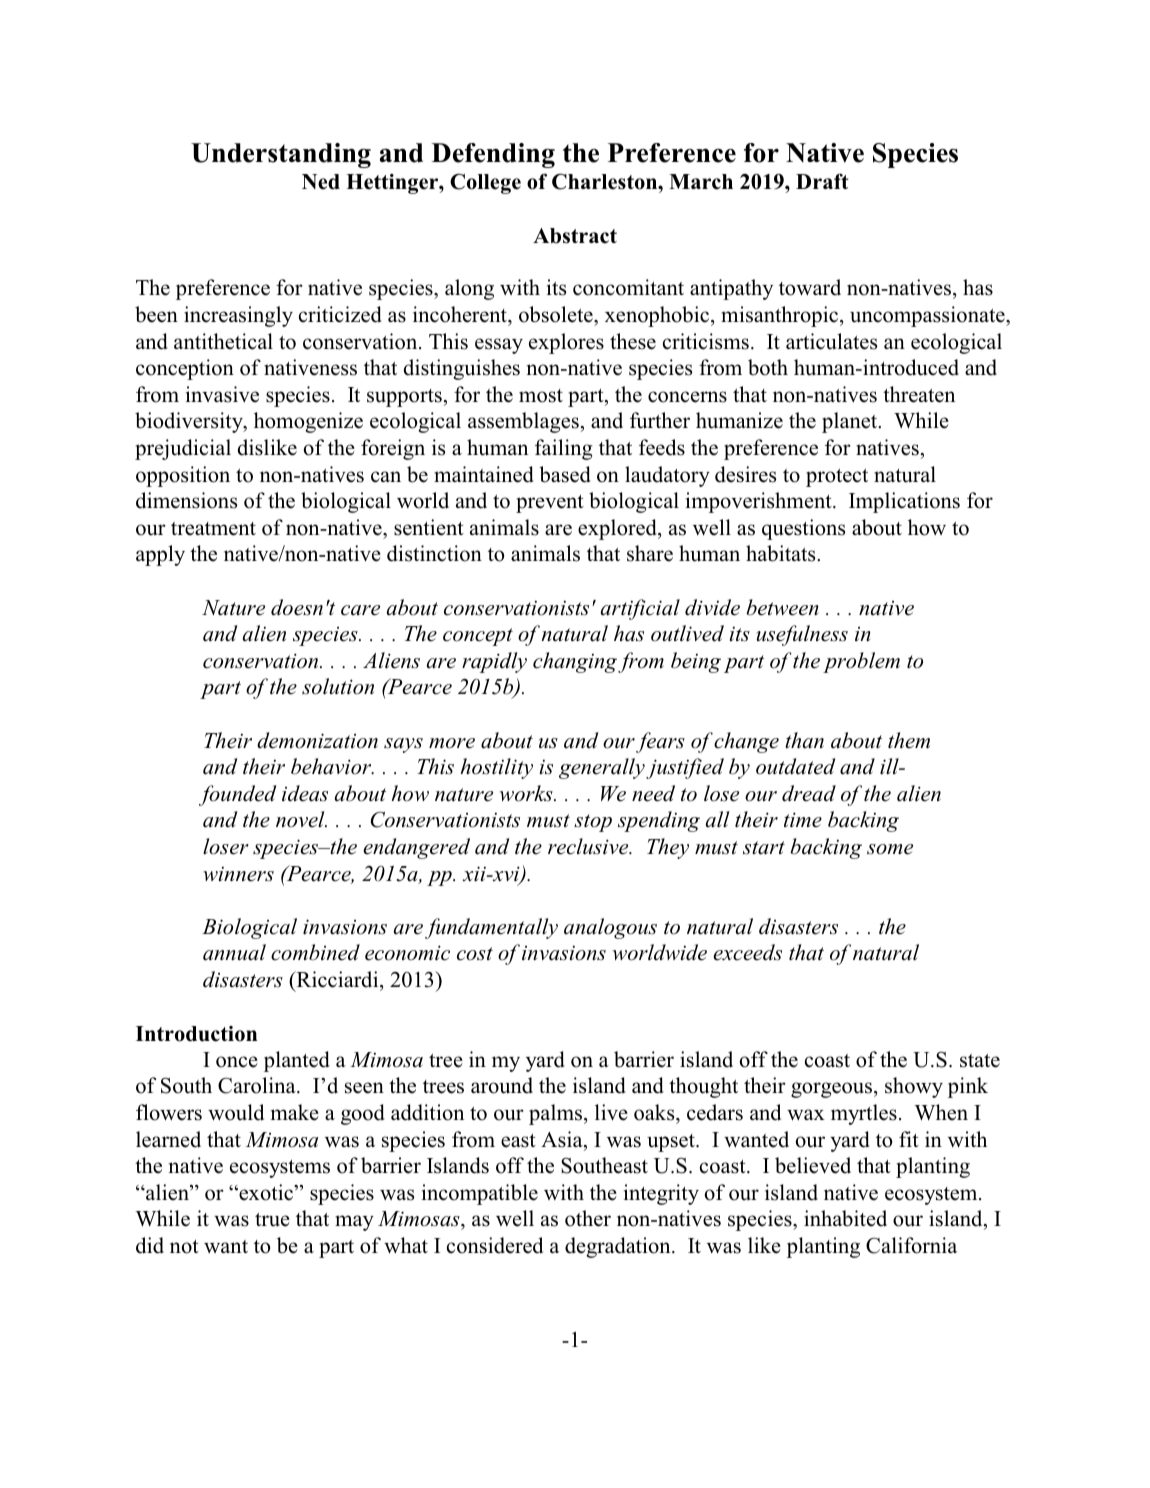 This page has width=1150, height=1488. I want to click on prevent, so click(550, 504).
